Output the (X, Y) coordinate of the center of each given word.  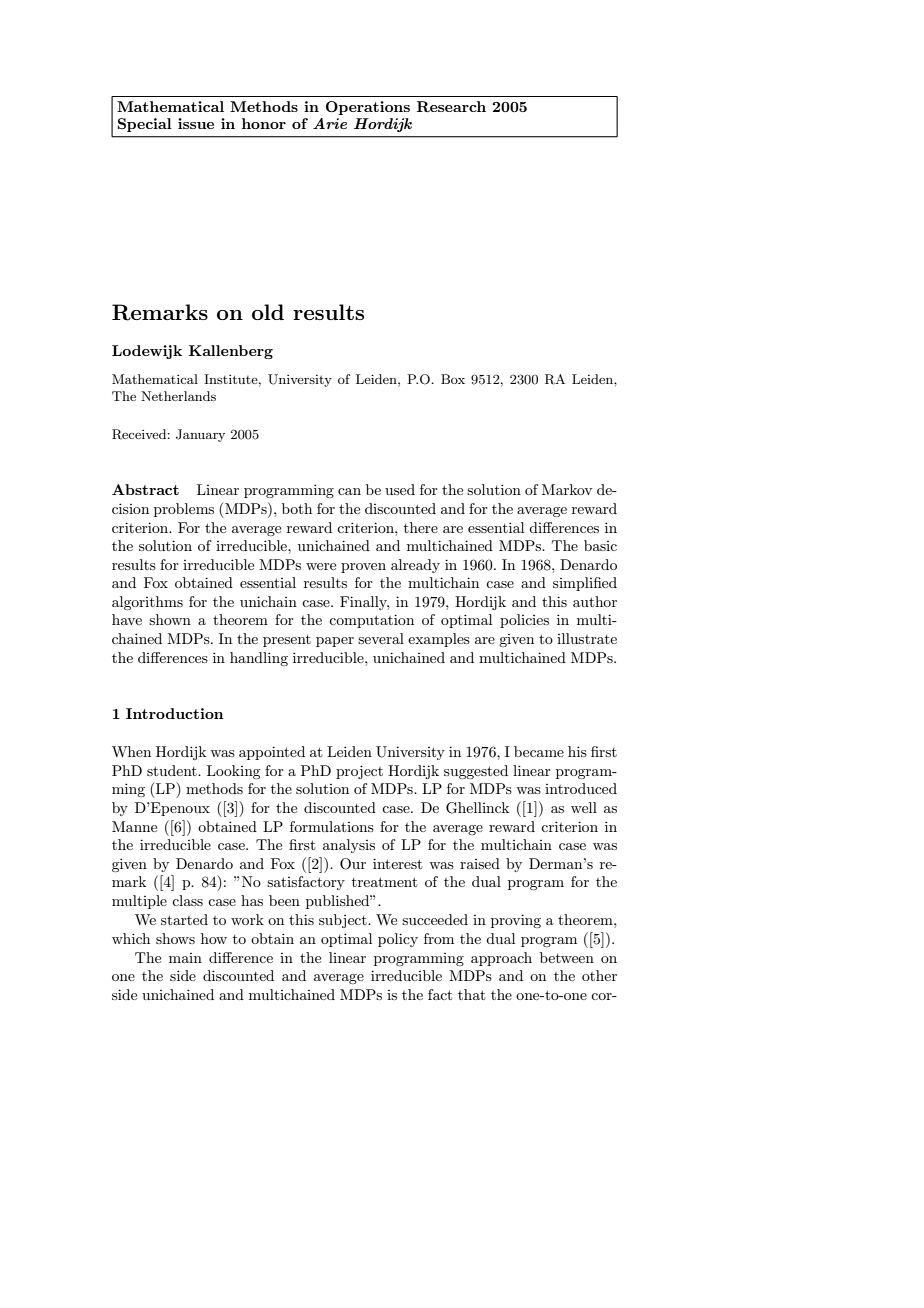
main (185, 958)
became (539, 751)
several (381, 638)
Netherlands (178, 396)
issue (196, 123)
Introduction (175, 713)
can (349, 491)
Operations (368, 108)
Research (451, 106)
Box (453, 379)
